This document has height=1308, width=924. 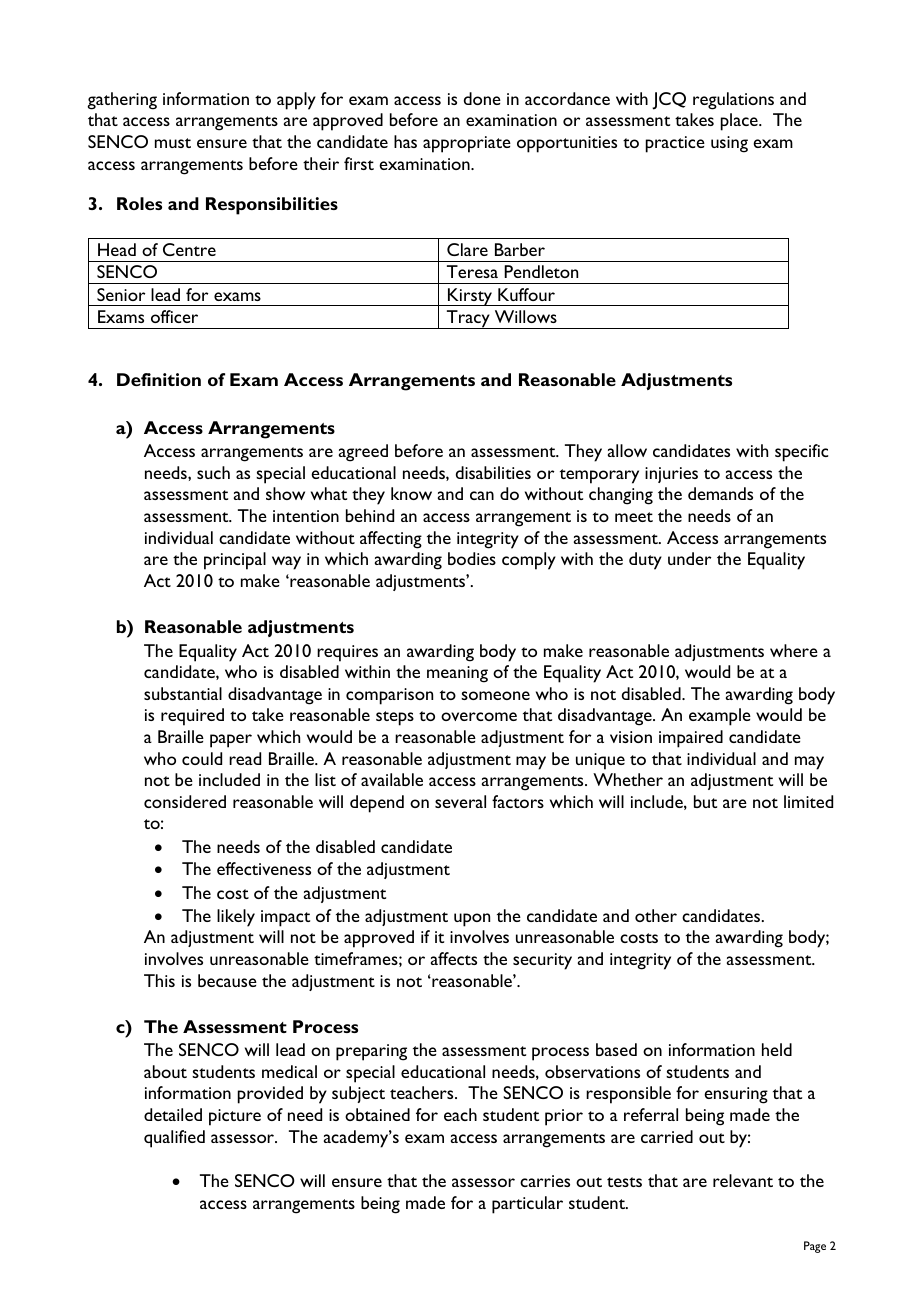 I want to click on substantial, so click(x=183, y=693).
